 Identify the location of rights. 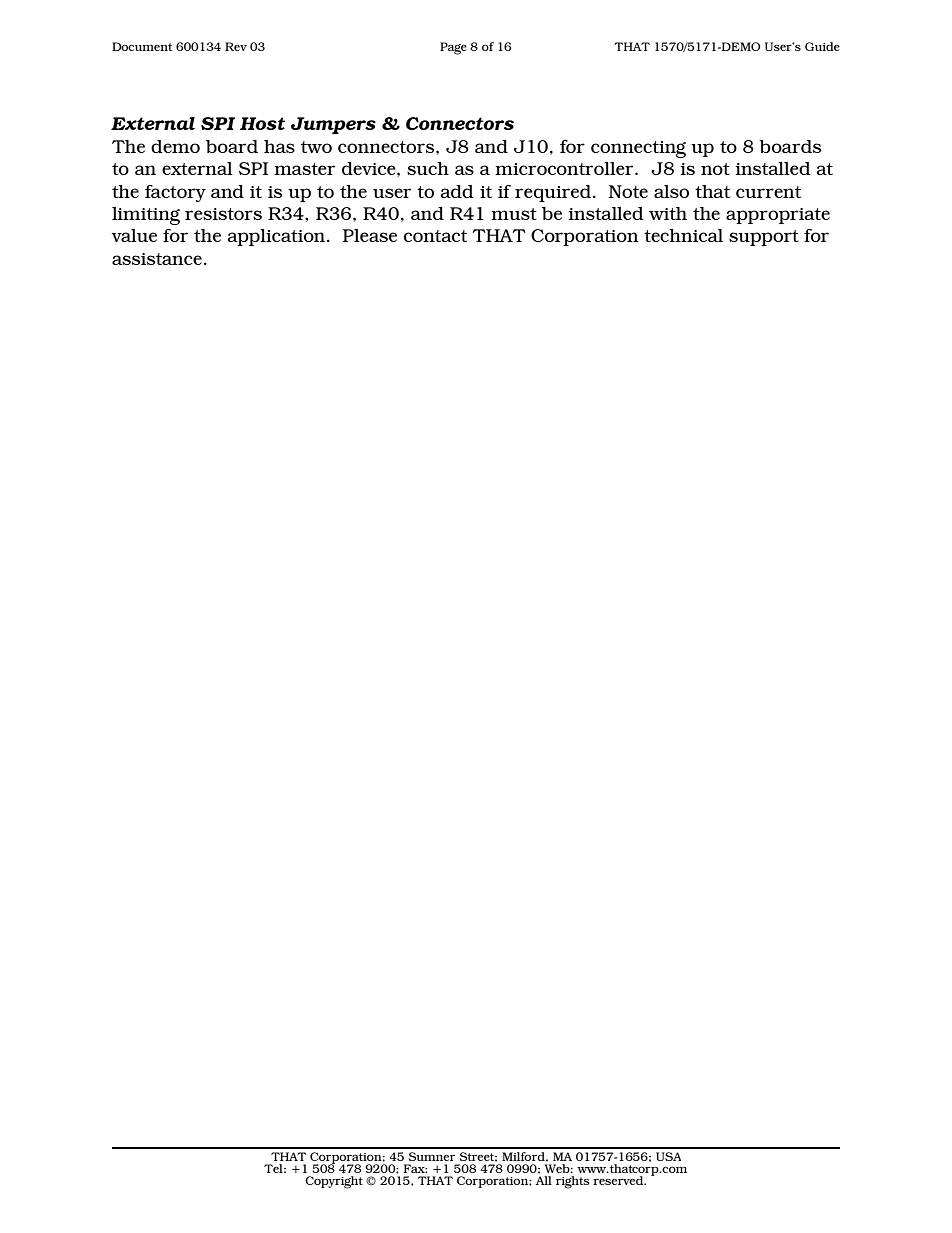
(572, 1182).
